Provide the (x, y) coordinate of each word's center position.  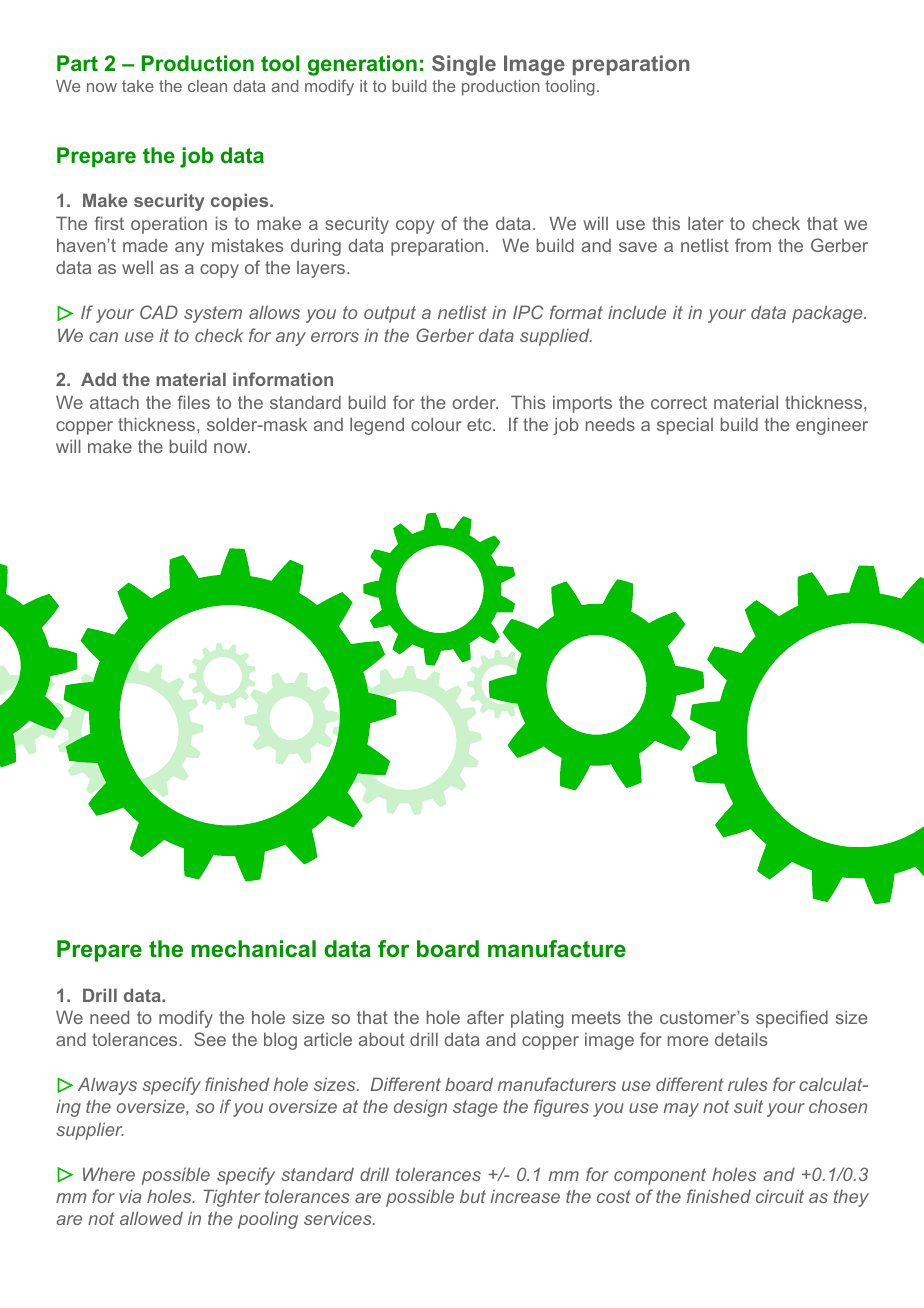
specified (792, 1019)
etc (480, 424)
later (706, 223)
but (473, 1196)
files (193, 402)
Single (464, 65)
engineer (832, 426)
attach (114, 402)
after (485, 1017)
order (475, 402)
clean (207, 86)
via (130, 1196)
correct (679, 402)
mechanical (253, 949)
